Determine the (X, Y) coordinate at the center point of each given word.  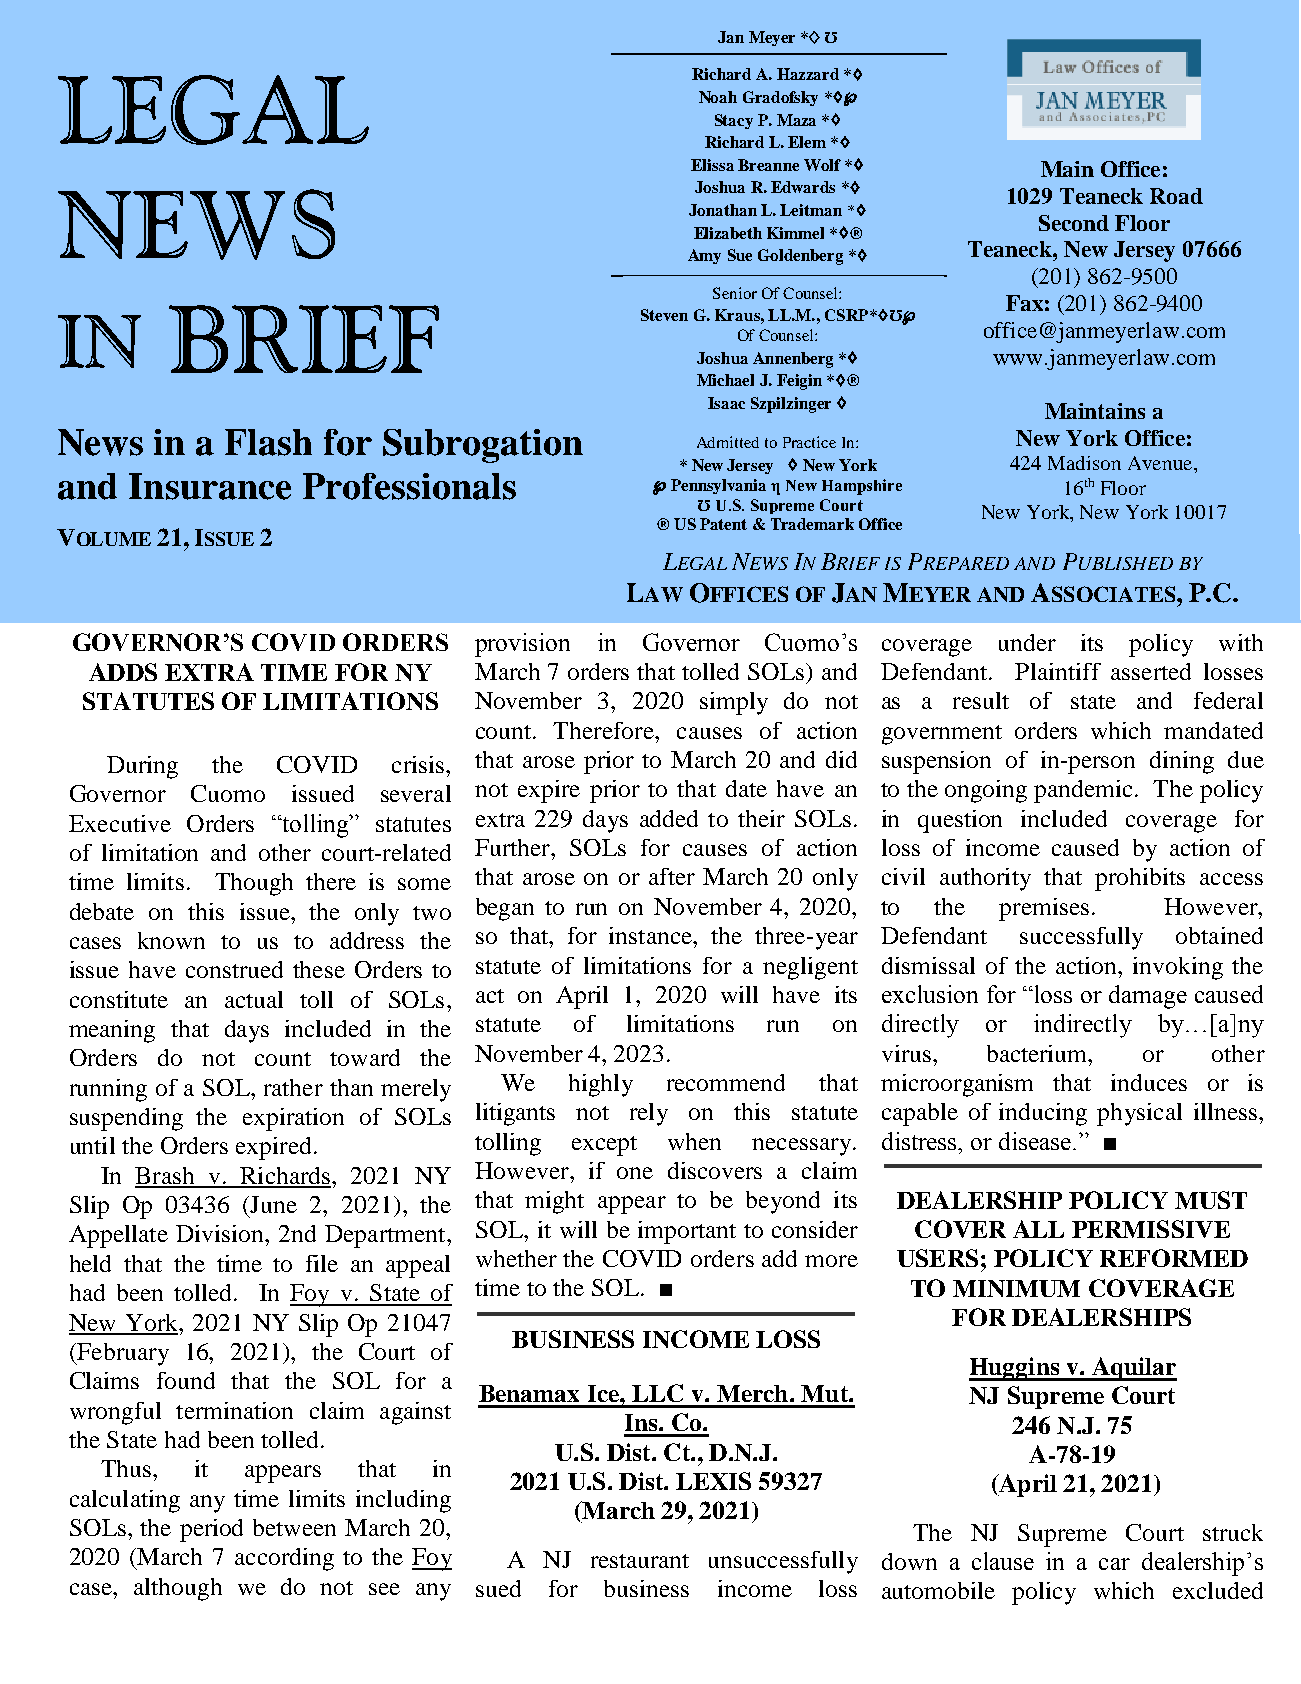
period (211, 1530)
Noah (718, 97)
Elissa (712, 165)
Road (1176, 196)
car (1114, 1564)
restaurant (640, 1561)
